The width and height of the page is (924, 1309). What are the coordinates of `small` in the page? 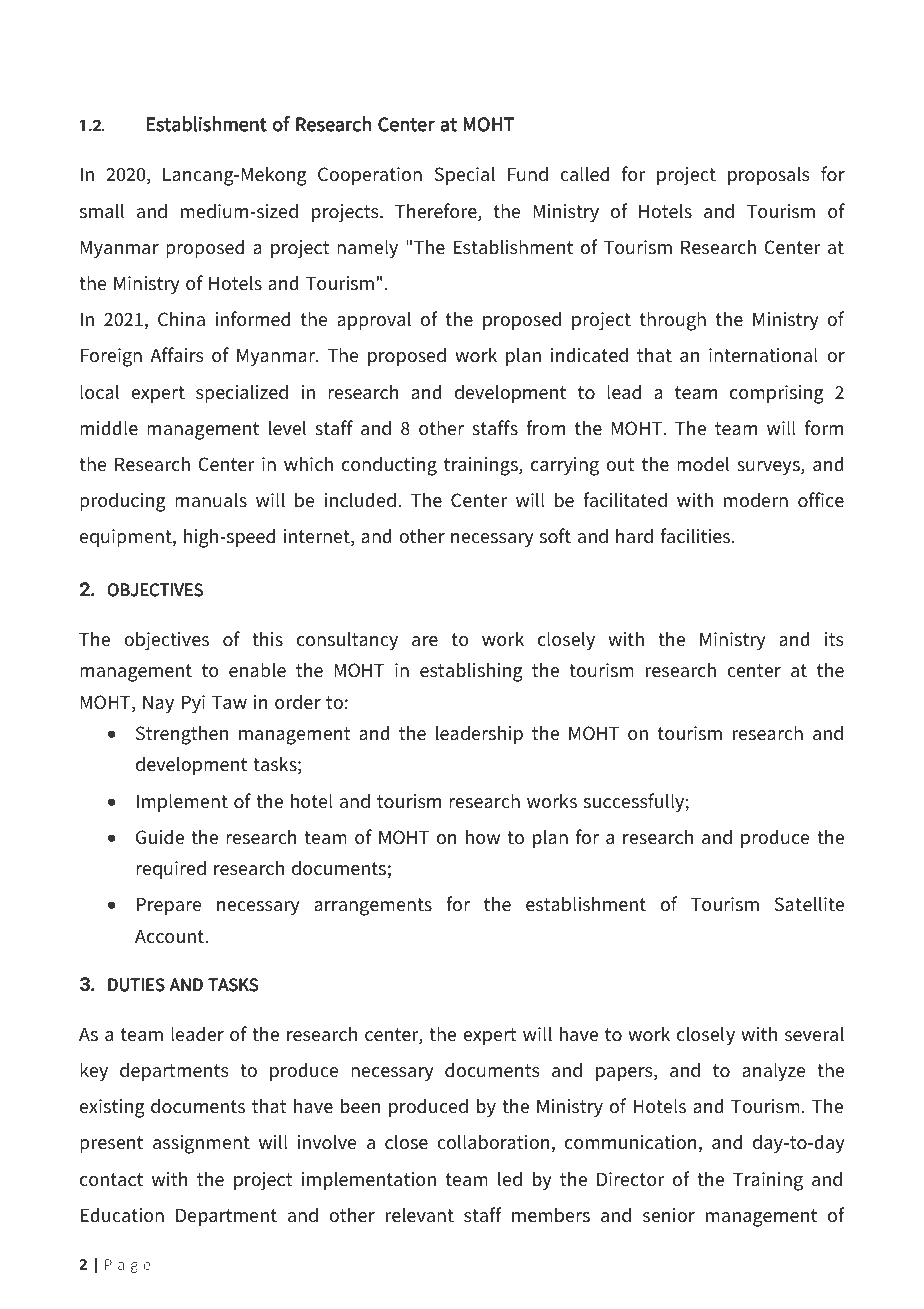 It's located at (102, 211).
